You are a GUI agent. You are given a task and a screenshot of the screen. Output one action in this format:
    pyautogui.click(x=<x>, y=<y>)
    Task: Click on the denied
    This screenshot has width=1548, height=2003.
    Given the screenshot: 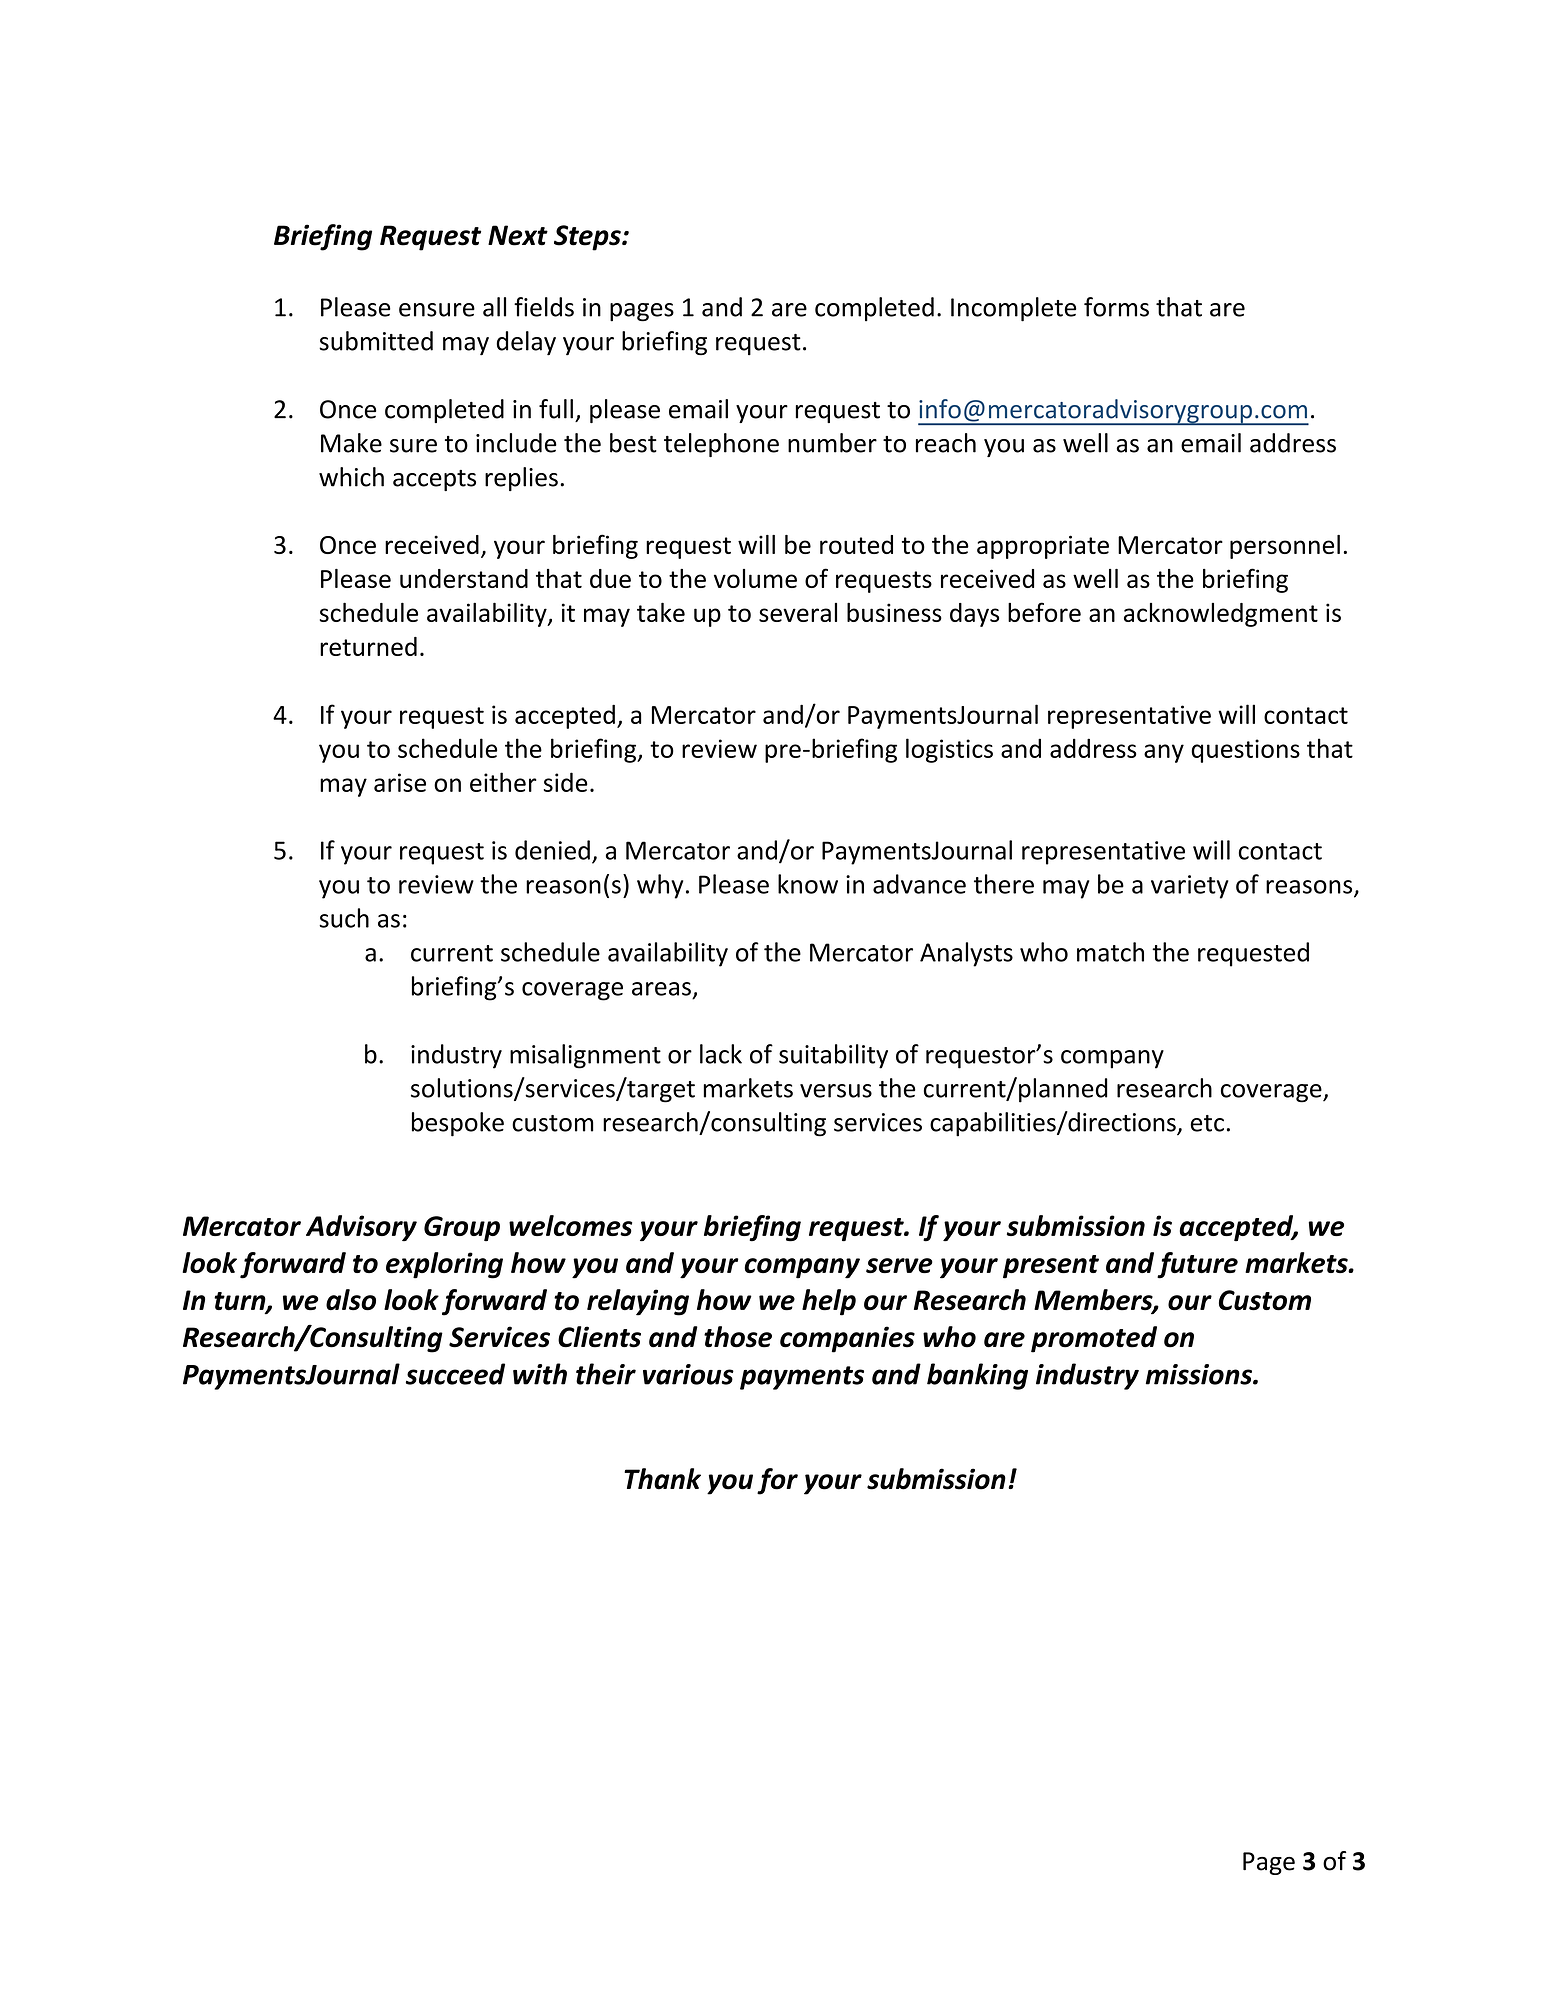 What is the action you would take?
    pyautogui.click(x=552, y=850)
